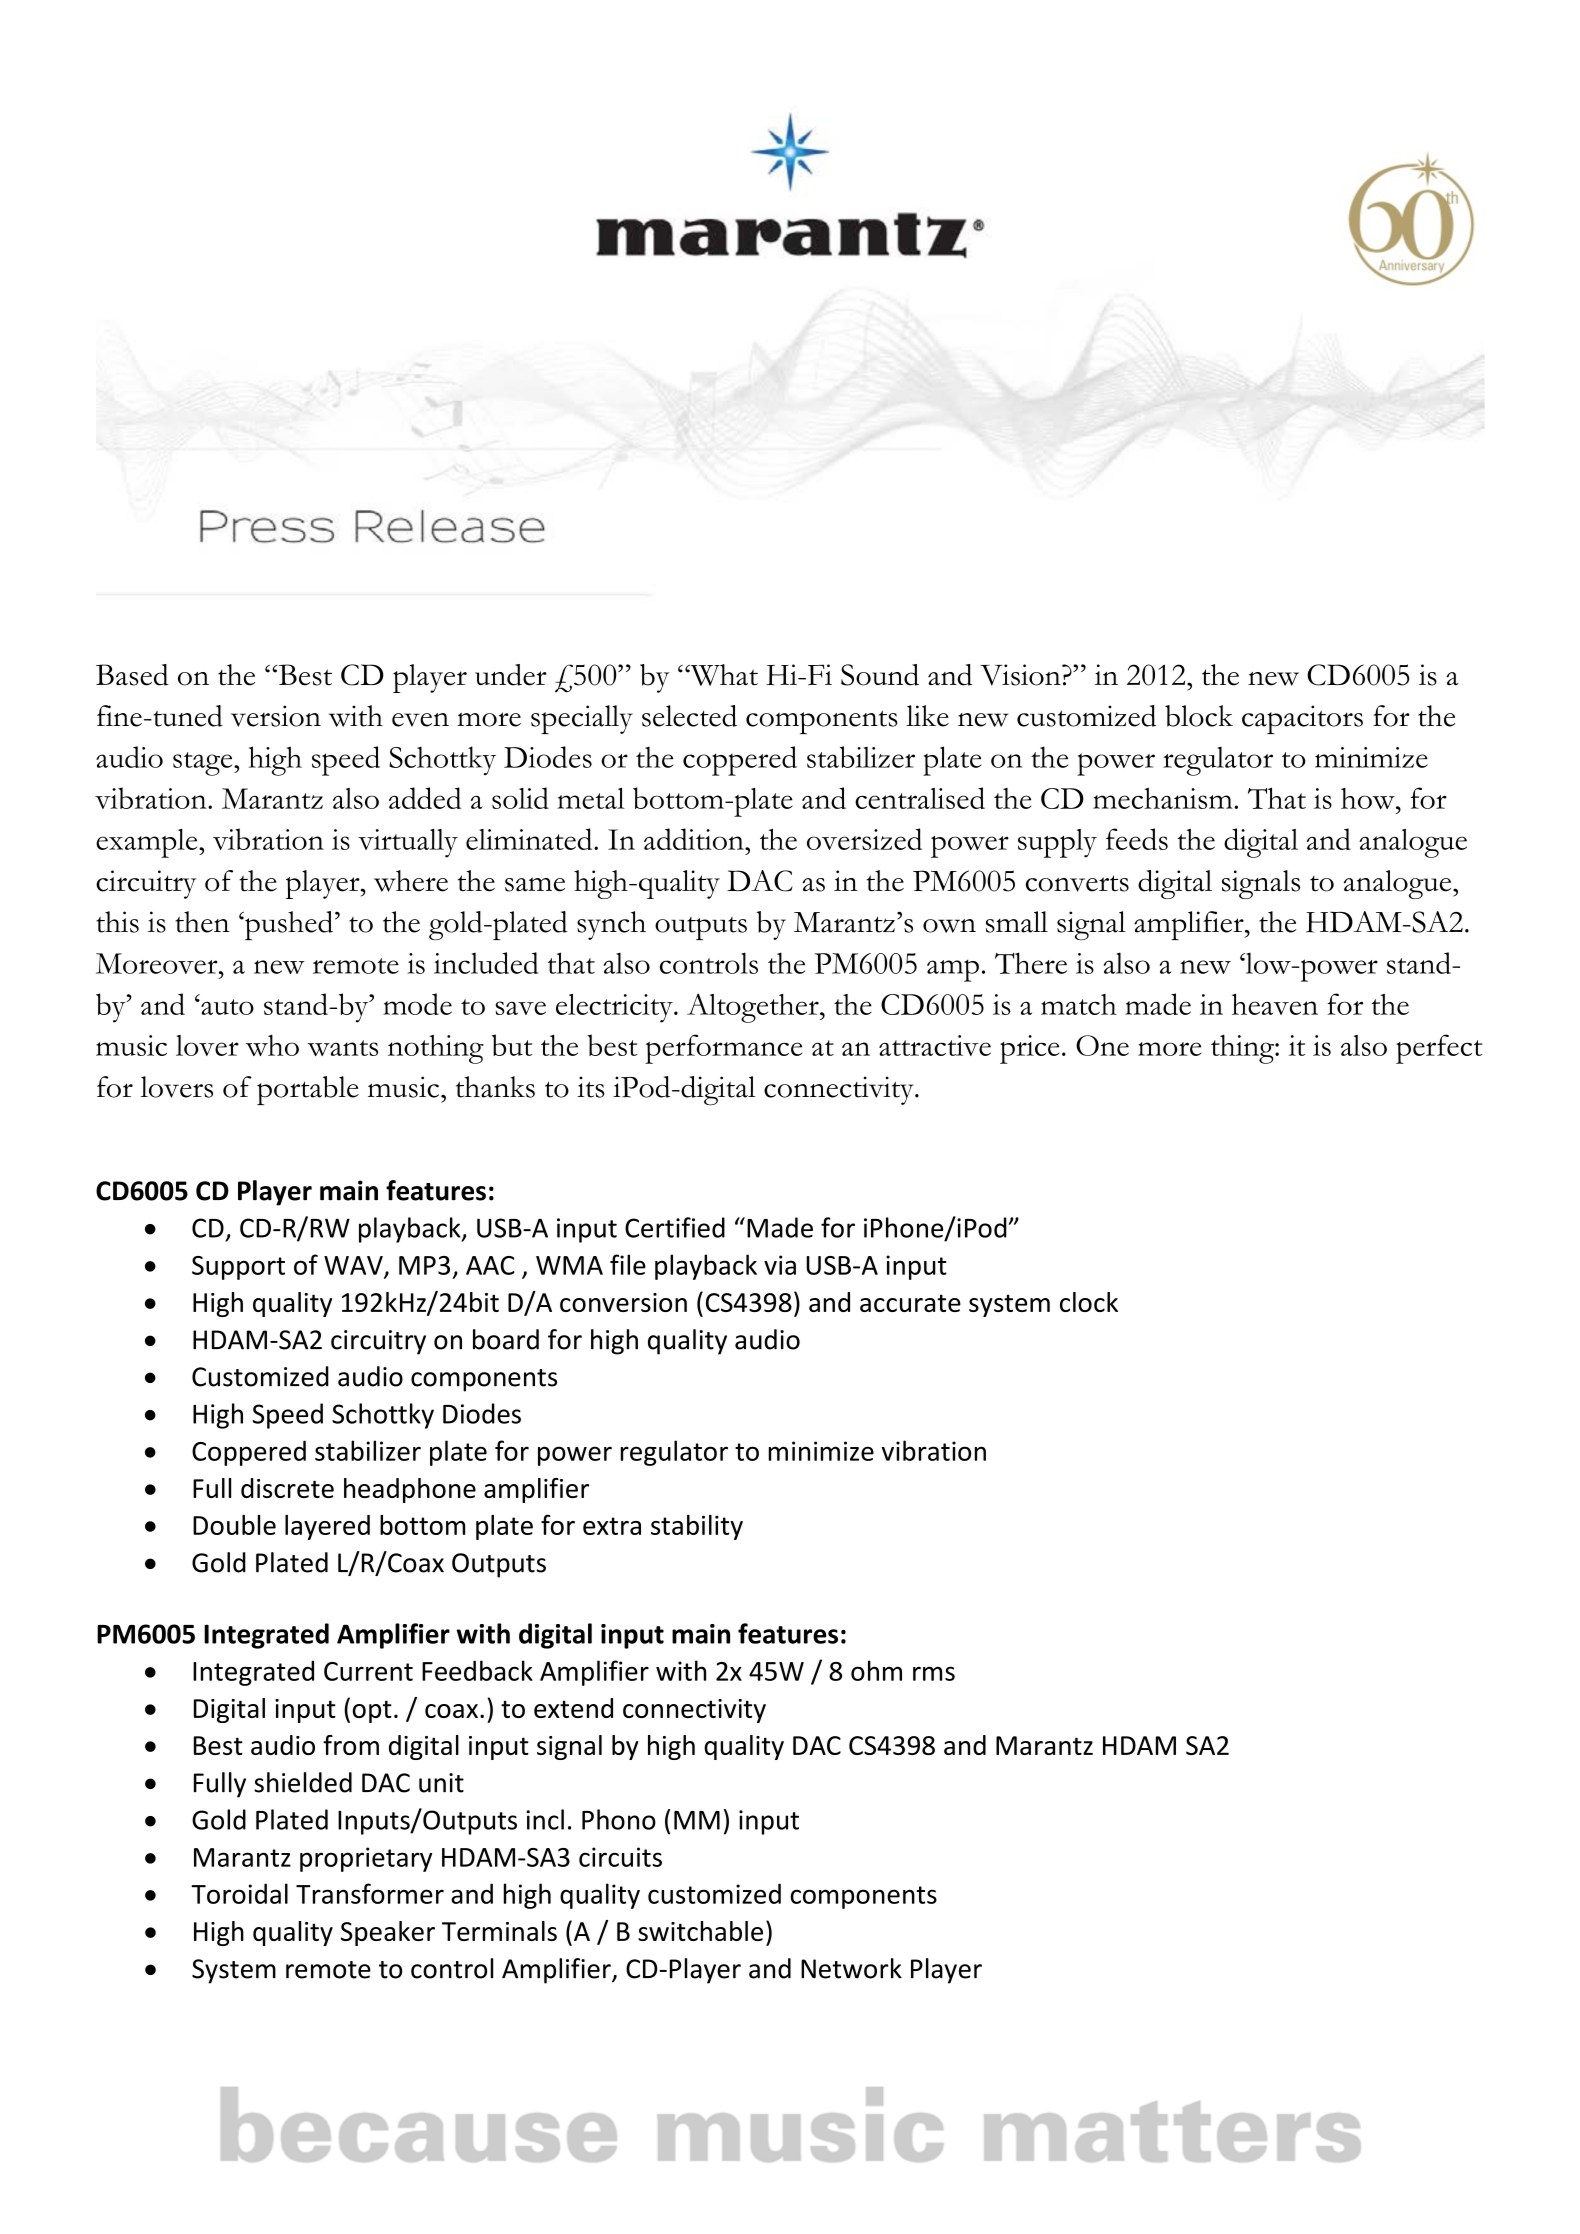 This screenshot has width=1580, height=2234. What do you see at coordinates (234, 1525) in the screenshot?
I see `Double` at bounding box center [234, 1525].
